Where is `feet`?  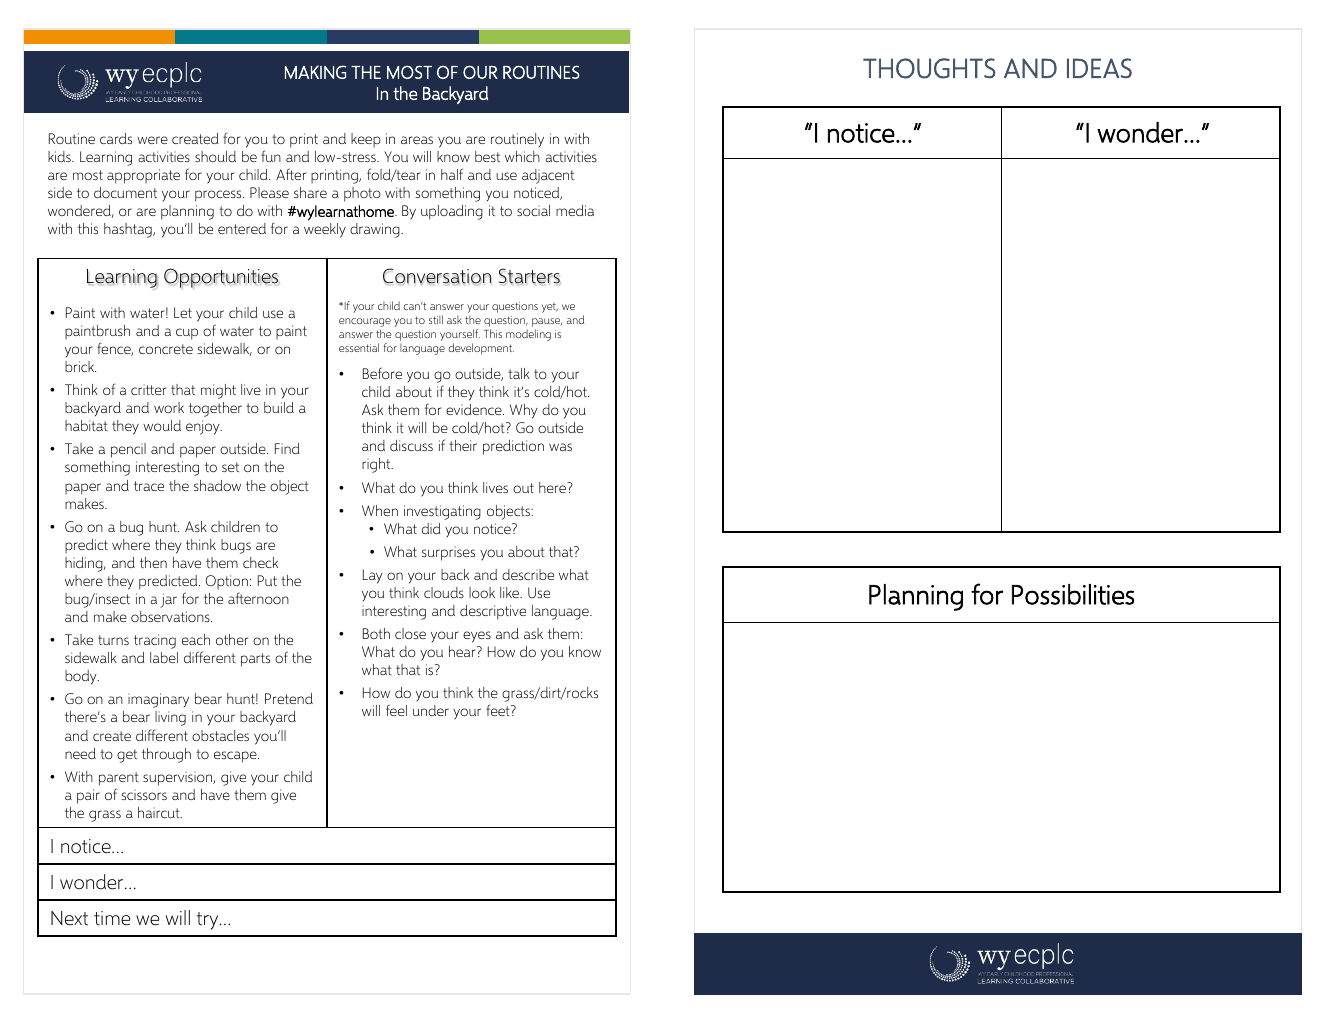 feet is located at coordinates (499, 710).
